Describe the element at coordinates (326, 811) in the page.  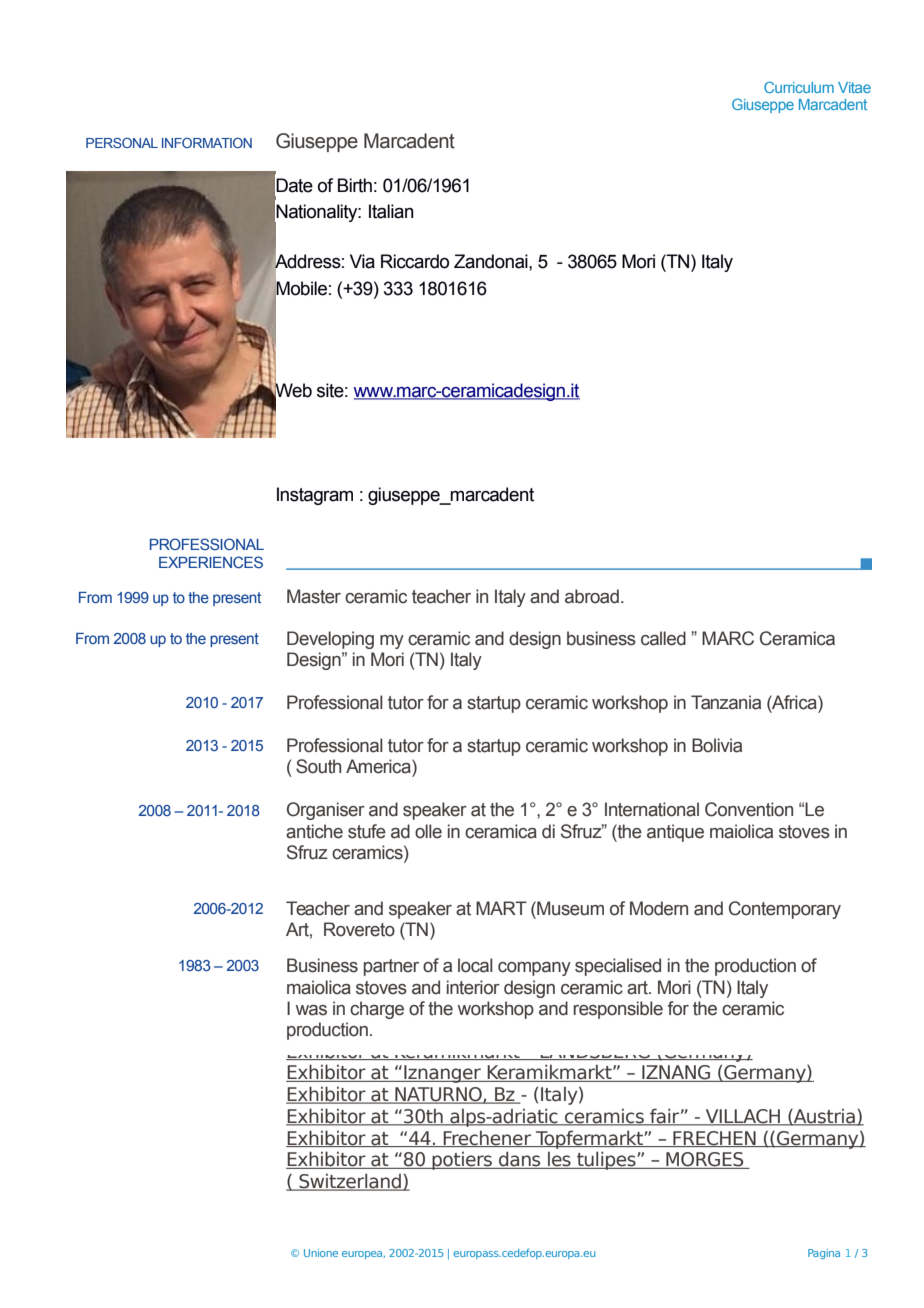
I see `Organiser` at that location.
